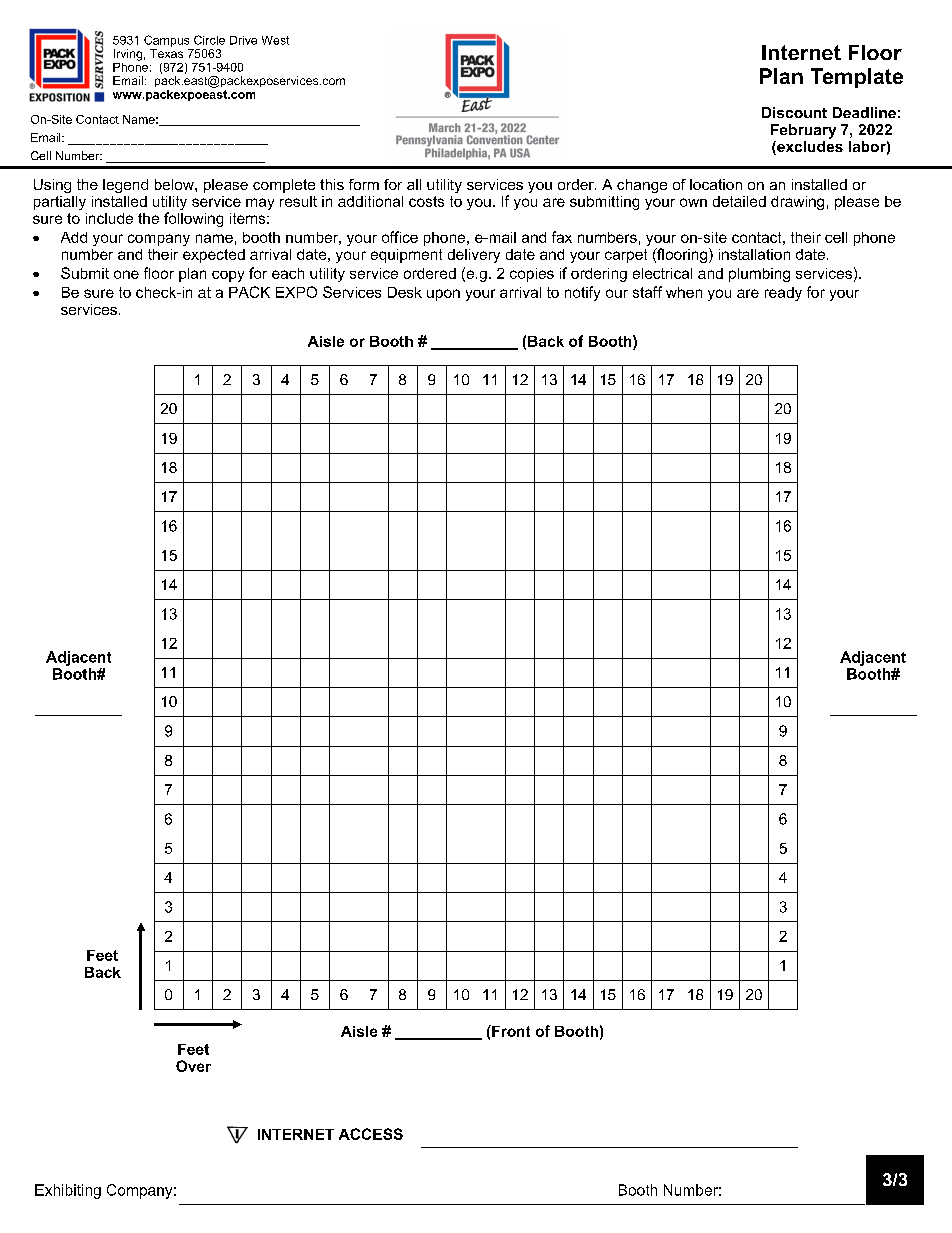  I want to click on notify, so click(582, 293).
